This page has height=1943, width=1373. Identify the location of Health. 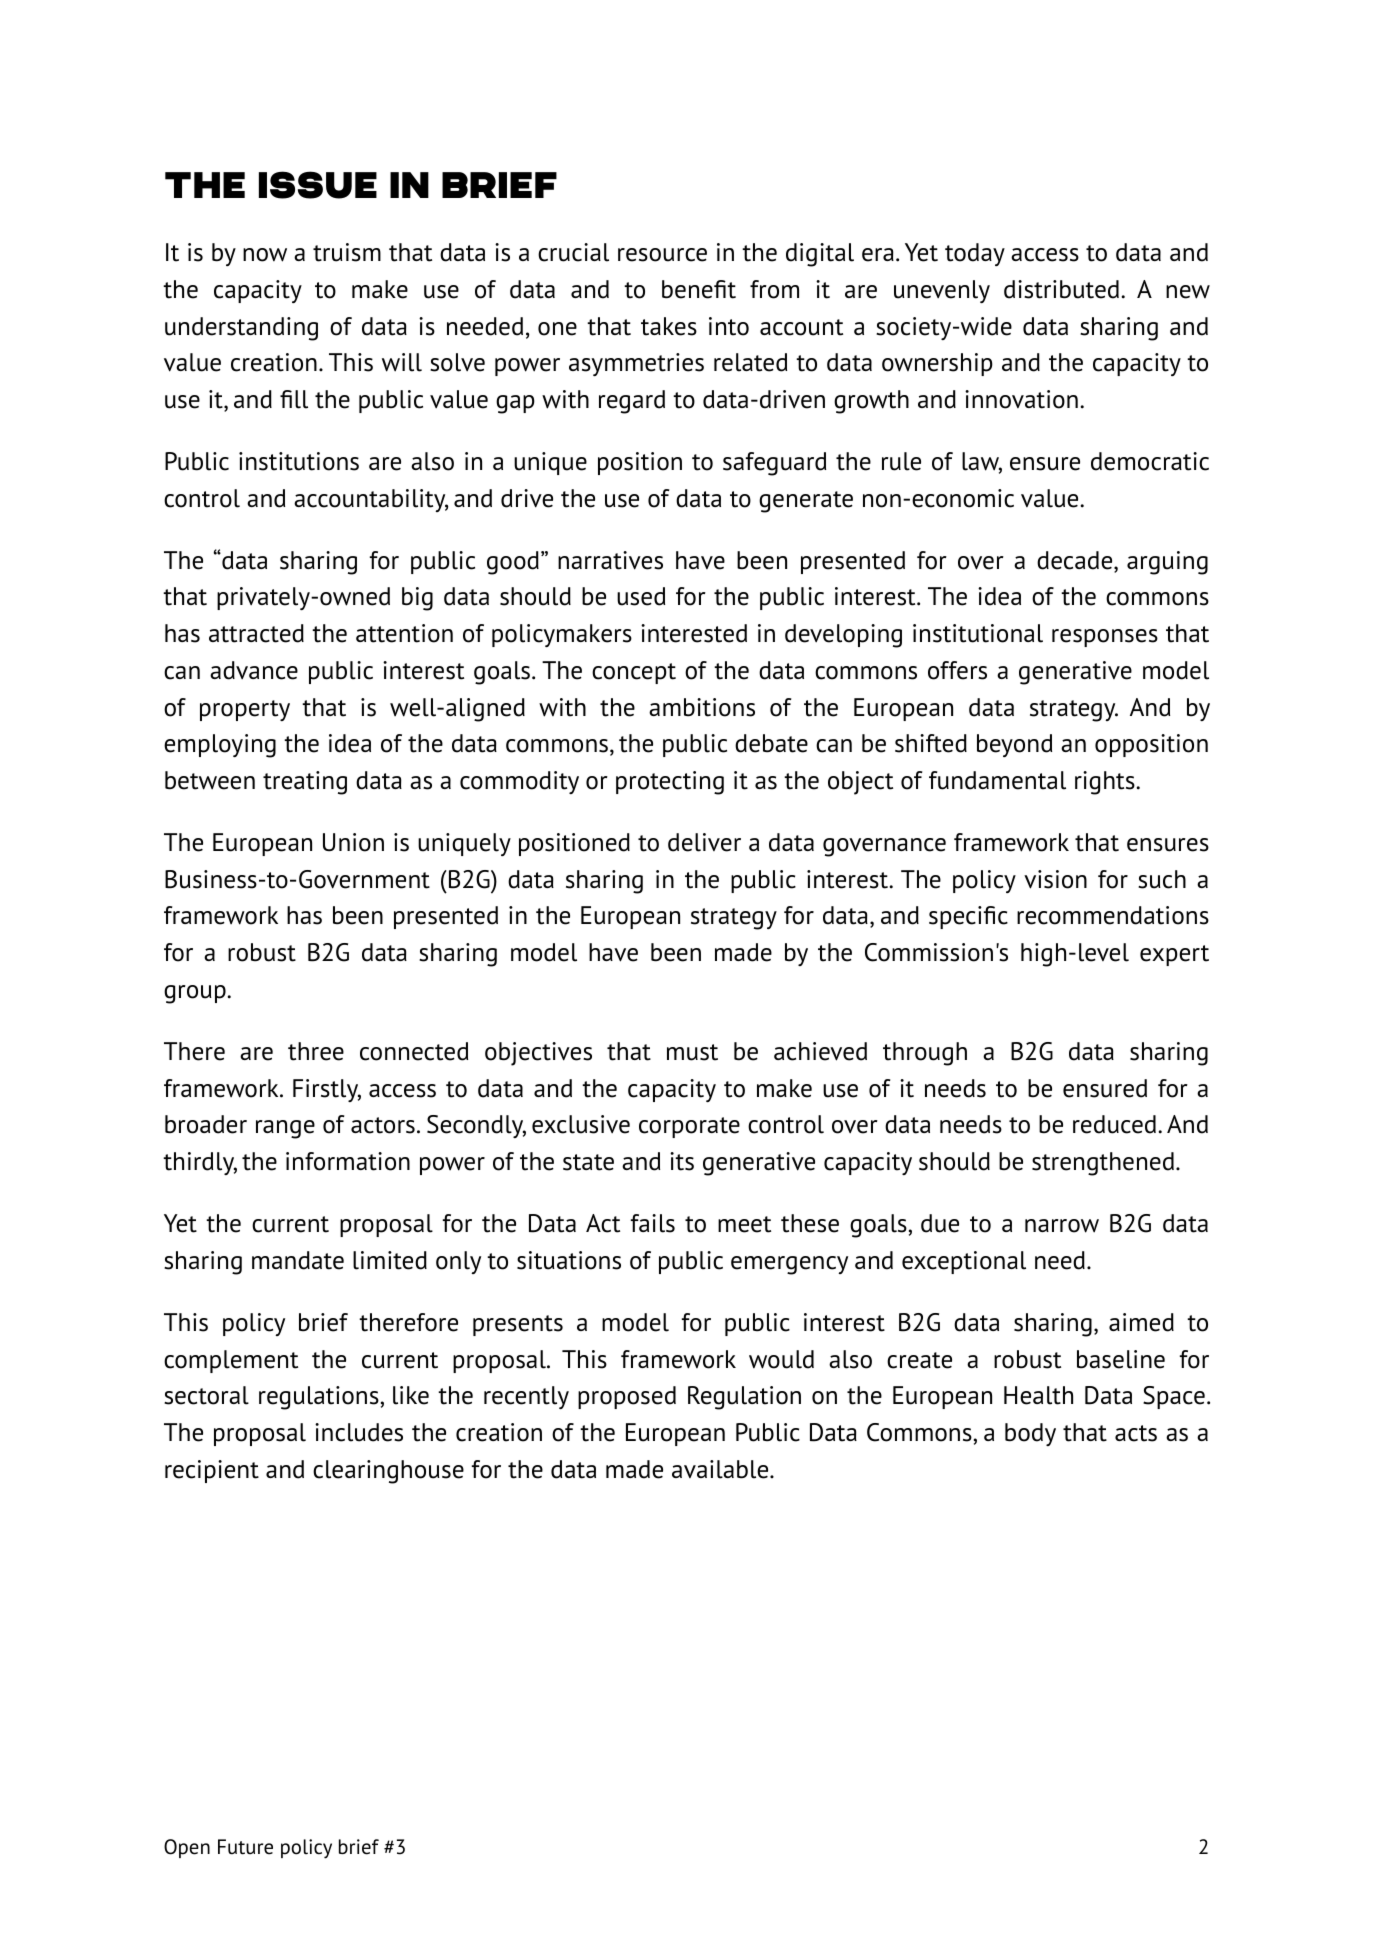
(1038, 1395).
